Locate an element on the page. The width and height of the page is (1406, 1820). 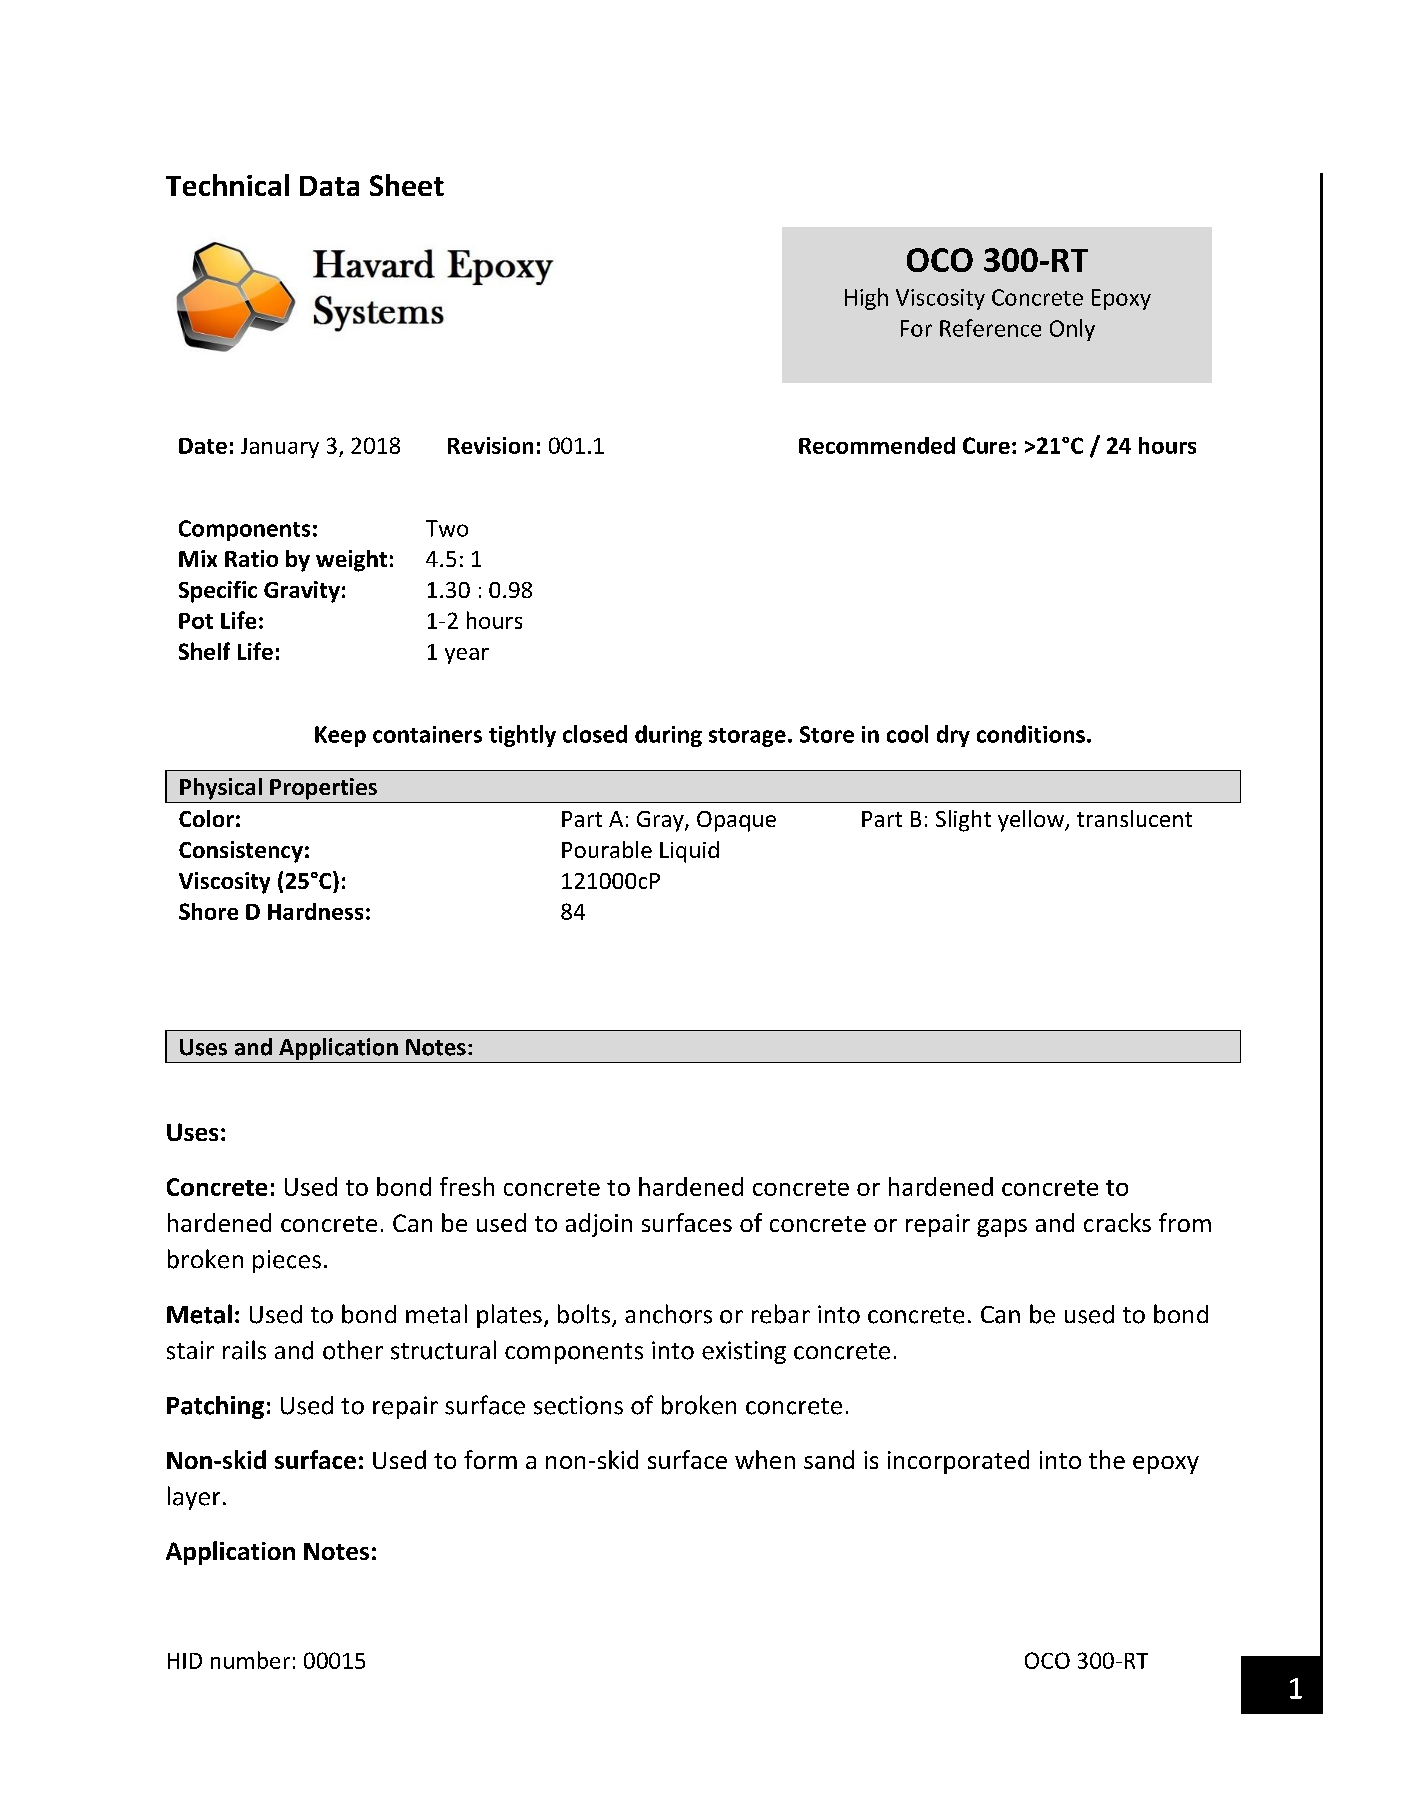
incorporated is located at coordinates (958, 1462).
